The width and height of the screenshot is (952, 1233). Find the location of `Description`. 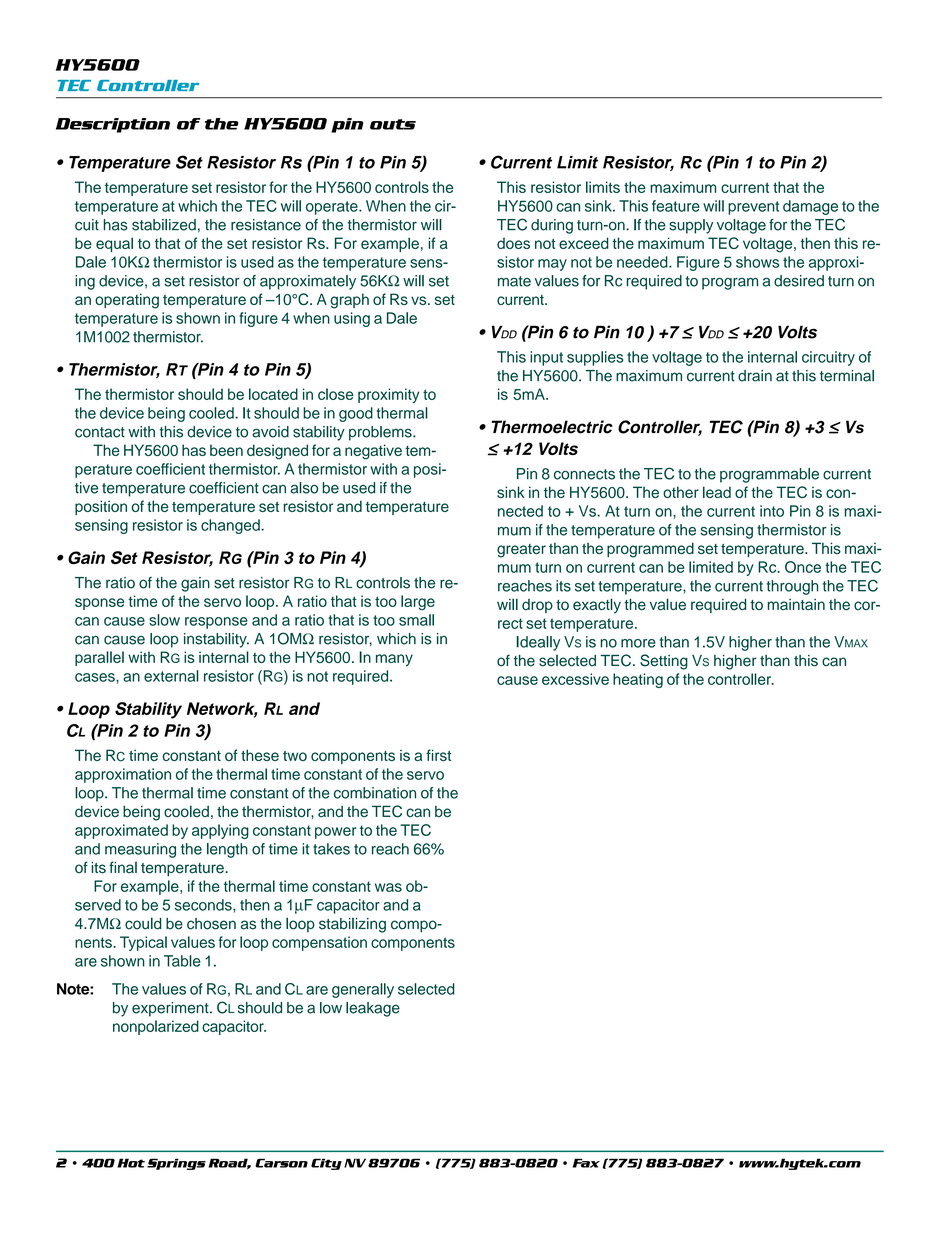

Description is located at coordinates (113, 125).
